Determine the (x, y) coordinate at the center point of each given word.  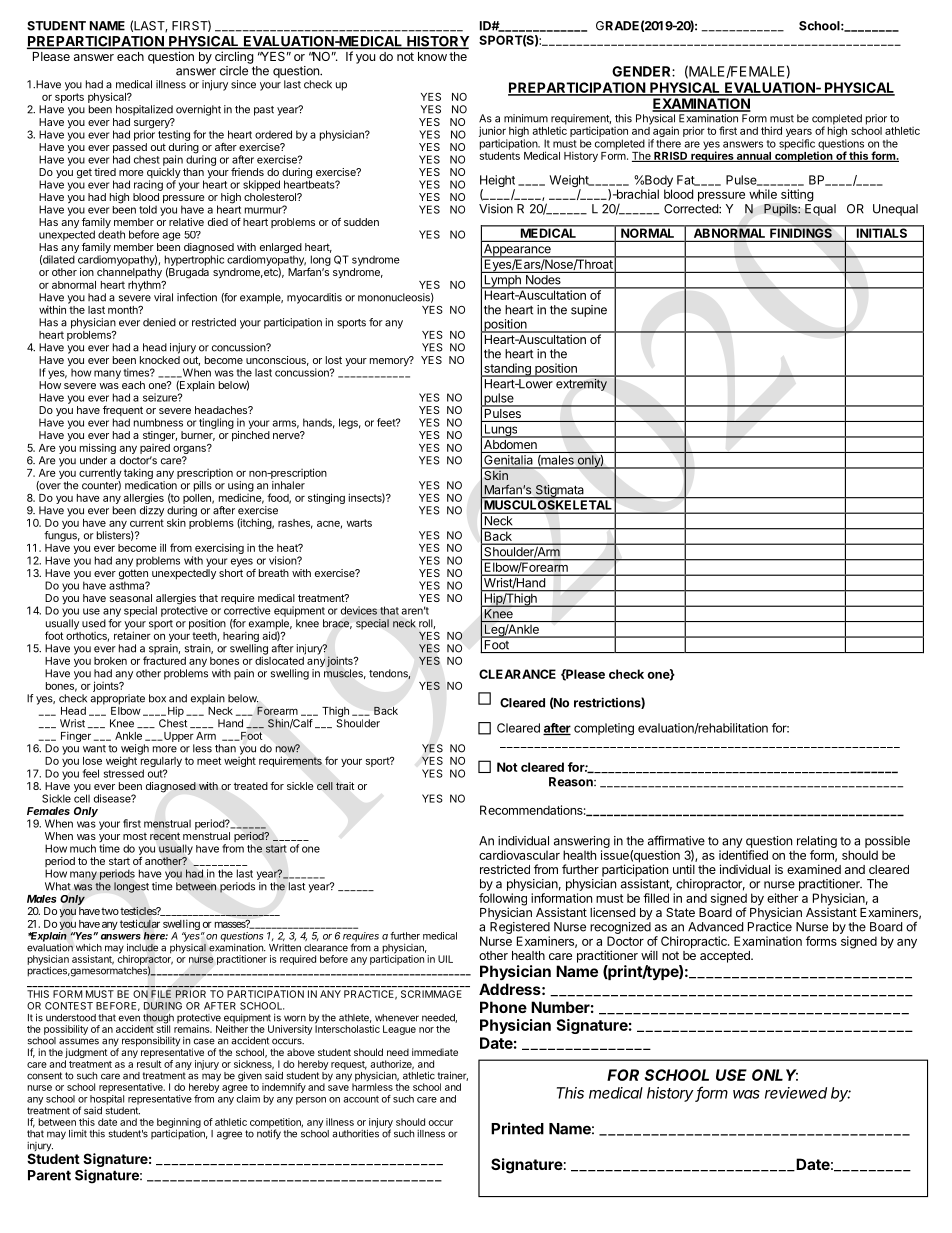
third (771, 130)
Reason (572, 782)
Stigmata (559, 492)
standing (507, 370)
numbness (158, 422)
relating (817, 843)
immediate (435, 1052)
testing (174, 134)
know (432, 56)
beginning (179, 1123)
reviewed (796, 1093)
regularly (161, 763)
